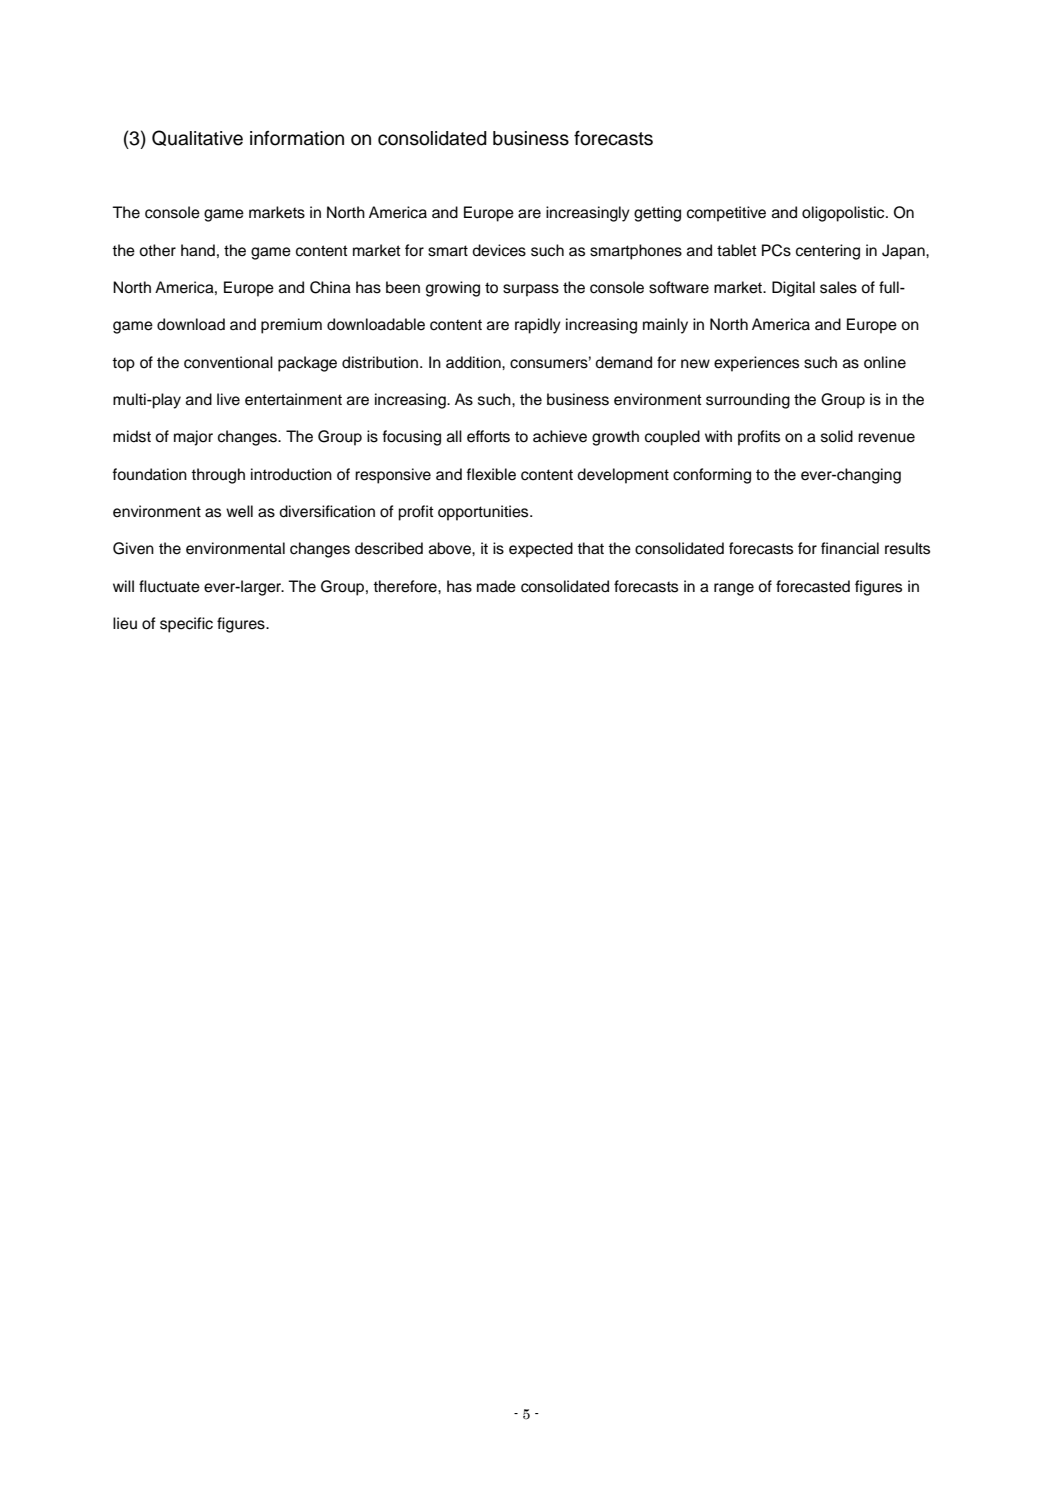 Image resolution: width=1053 pixels, height=1489 pixels. I want to click on Digital, so click(793, 289).
